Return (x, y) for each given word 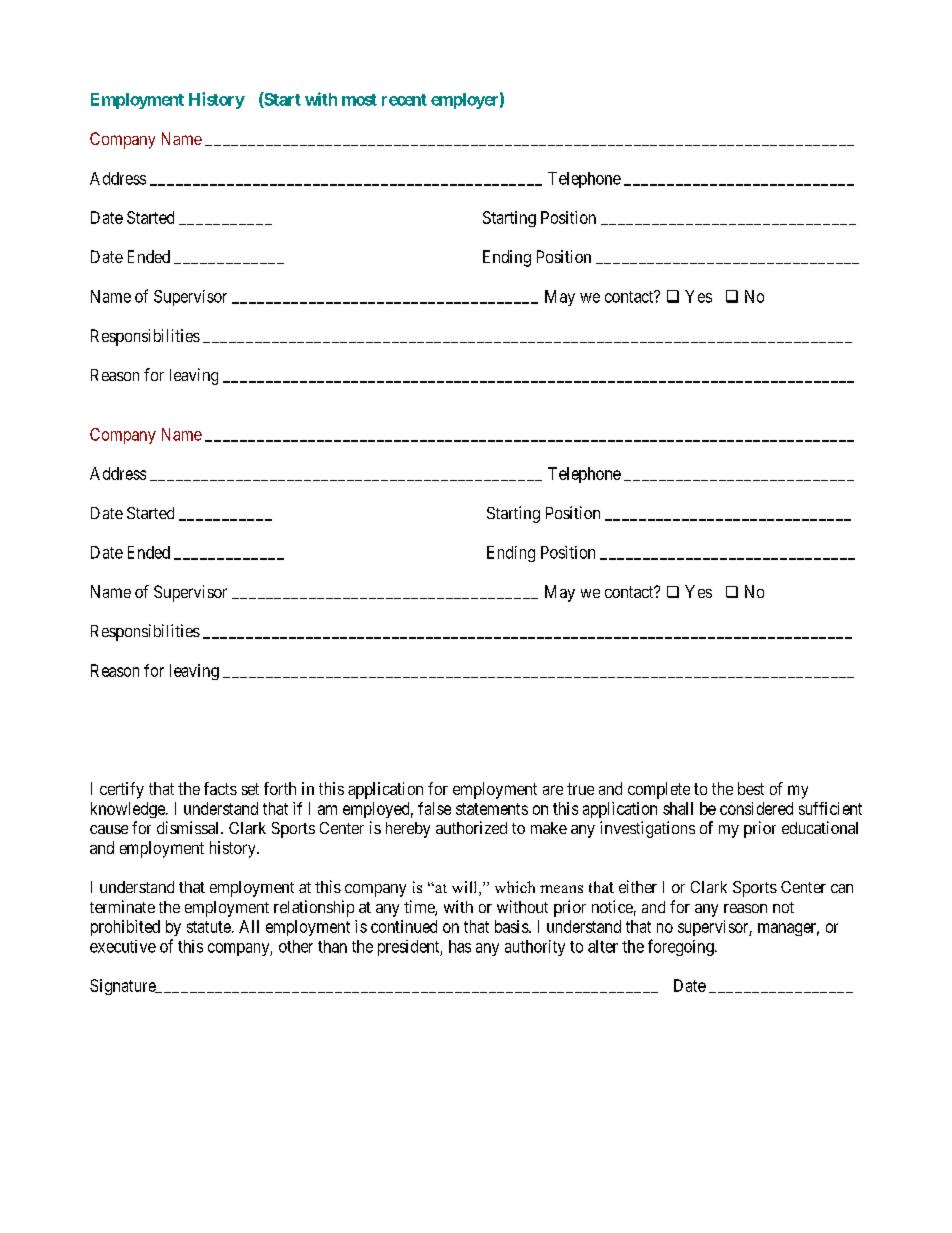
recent (404, 100)
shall (678, 808)
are (553, 790)
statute (210, 927)
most (359, 100)
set (250, 789)
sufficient (830, 808)
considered (756, 808)
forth (280, 788)
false (434, 808)
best (751, 788)
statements (492, 809)
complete (659, 790)
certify (122, 790)
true (580, 789)
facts (220, 788)
